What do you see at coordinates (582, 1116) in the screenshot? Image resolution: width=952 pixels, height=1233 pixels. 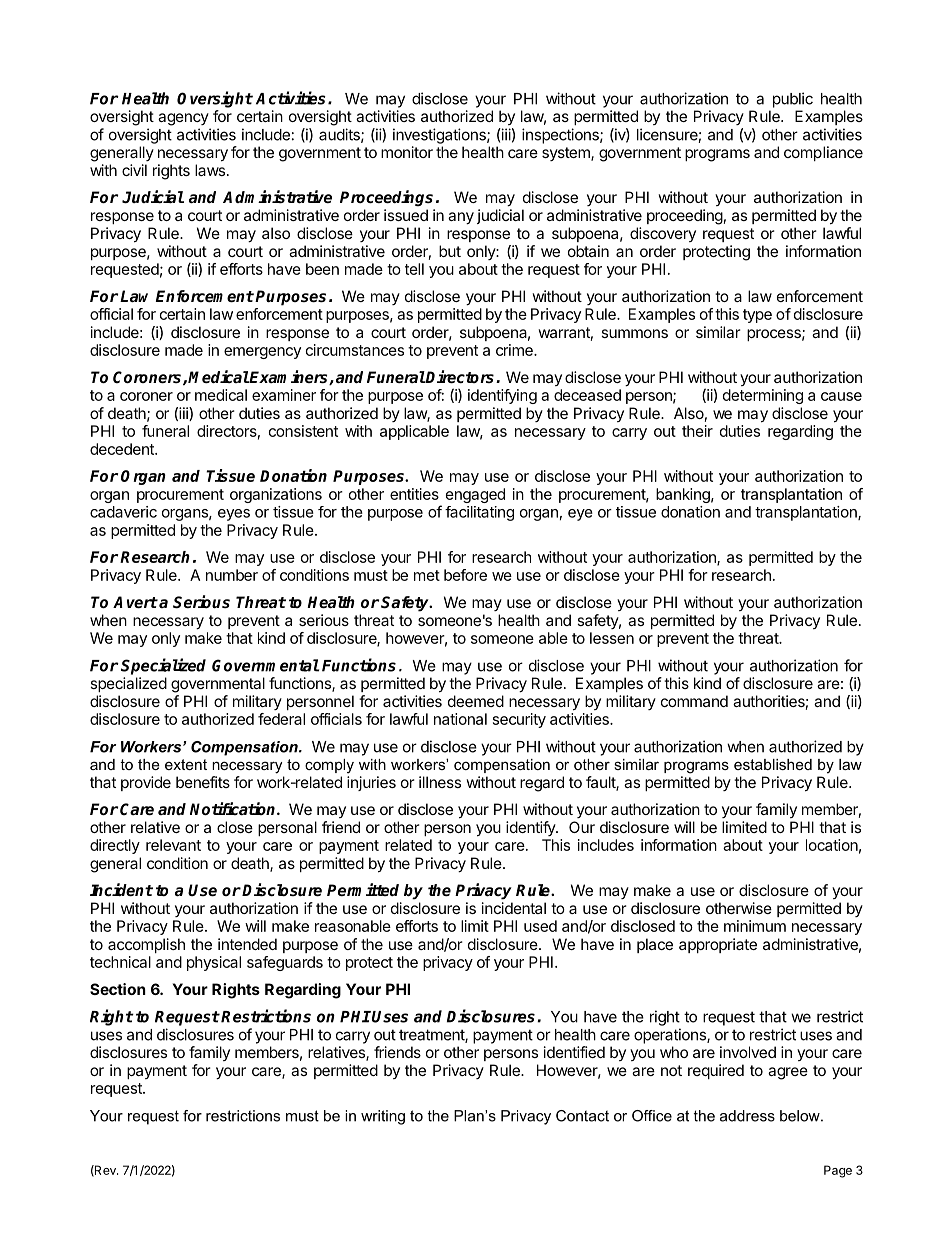 I see `Contact` at bounding box center [582, 1116].
